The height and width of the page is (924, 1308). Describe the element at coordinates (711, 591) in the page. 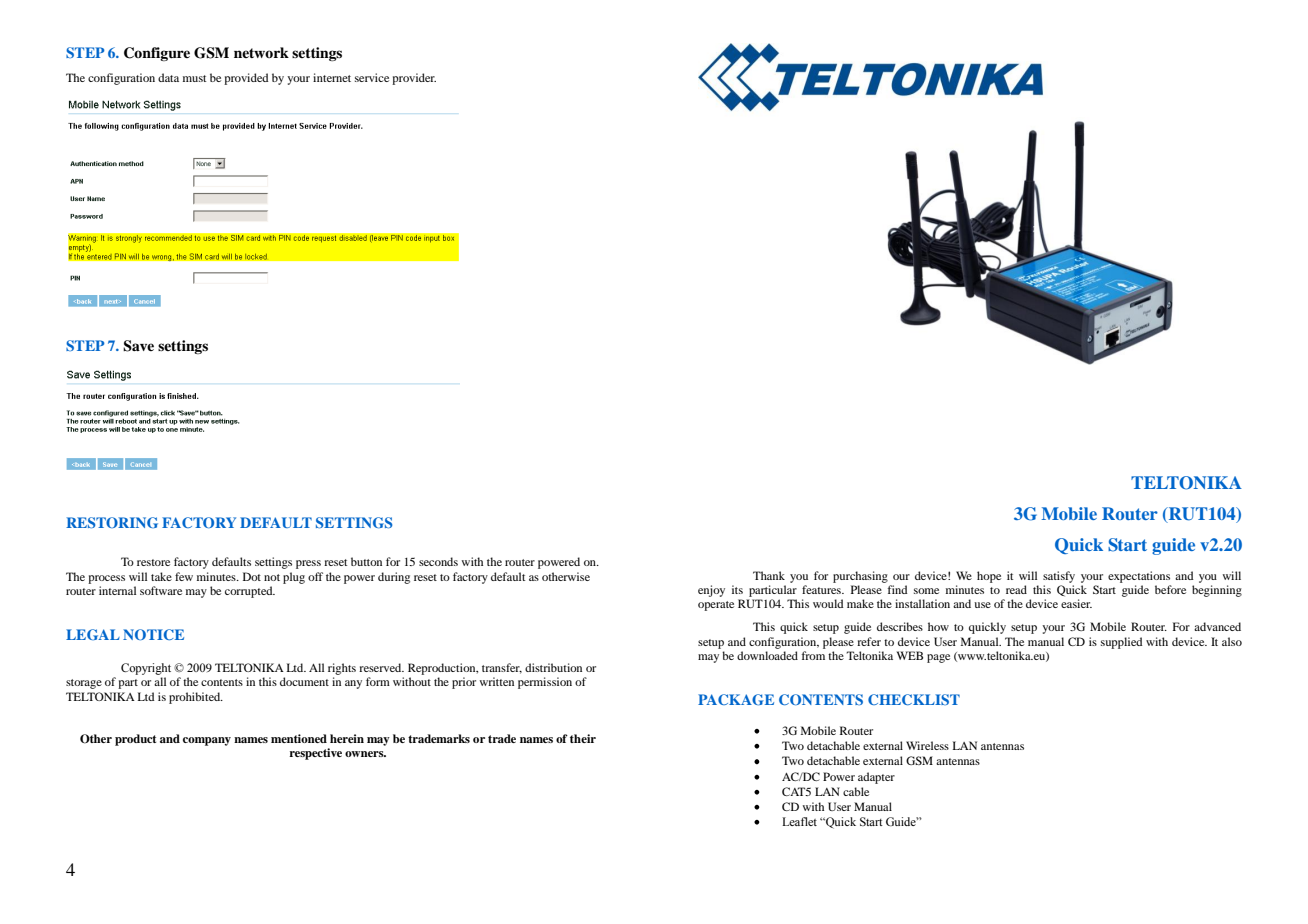

I see `enjoy` at that location.
